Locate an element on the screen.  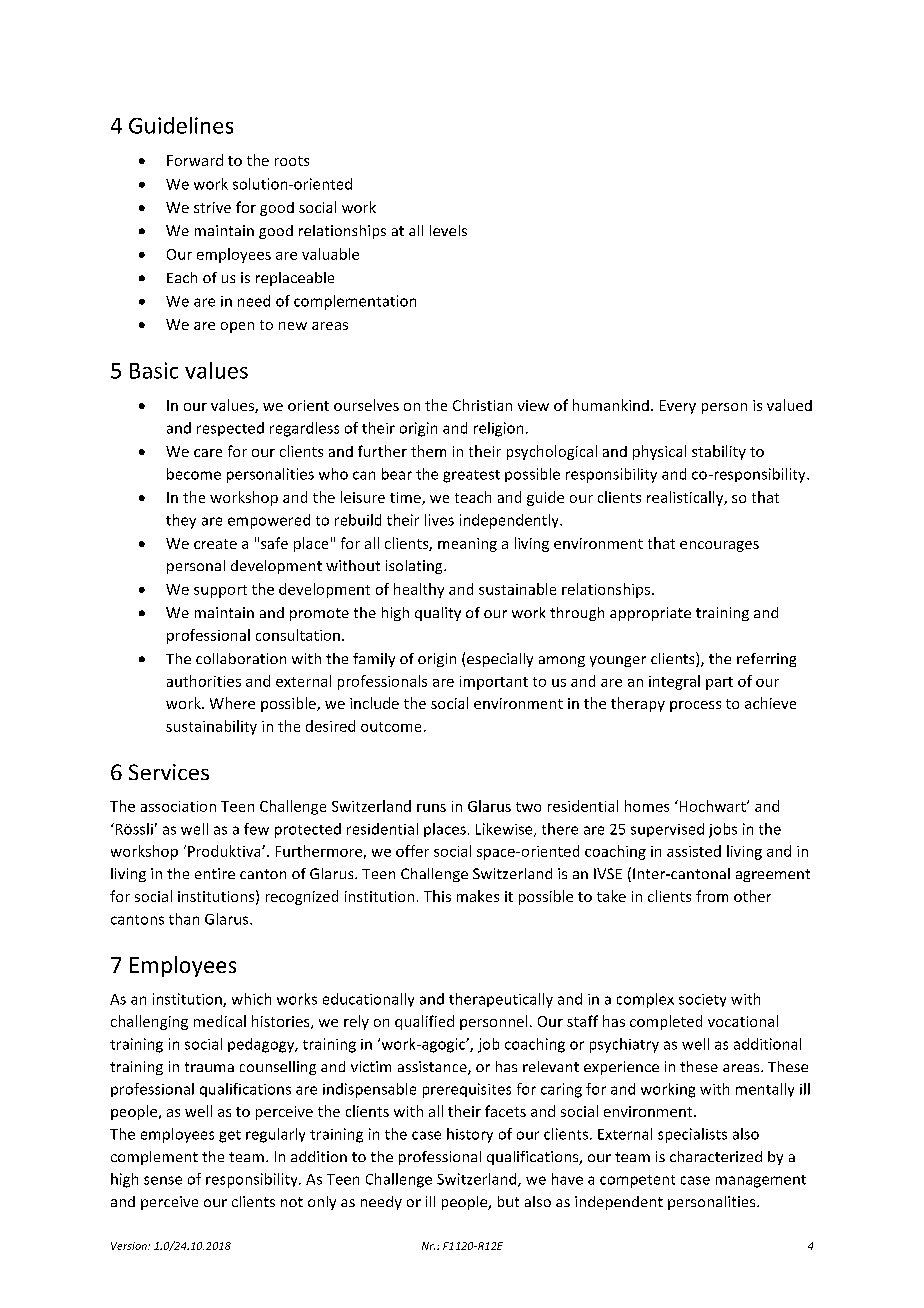
society is located at coordinates (702, 1000).
